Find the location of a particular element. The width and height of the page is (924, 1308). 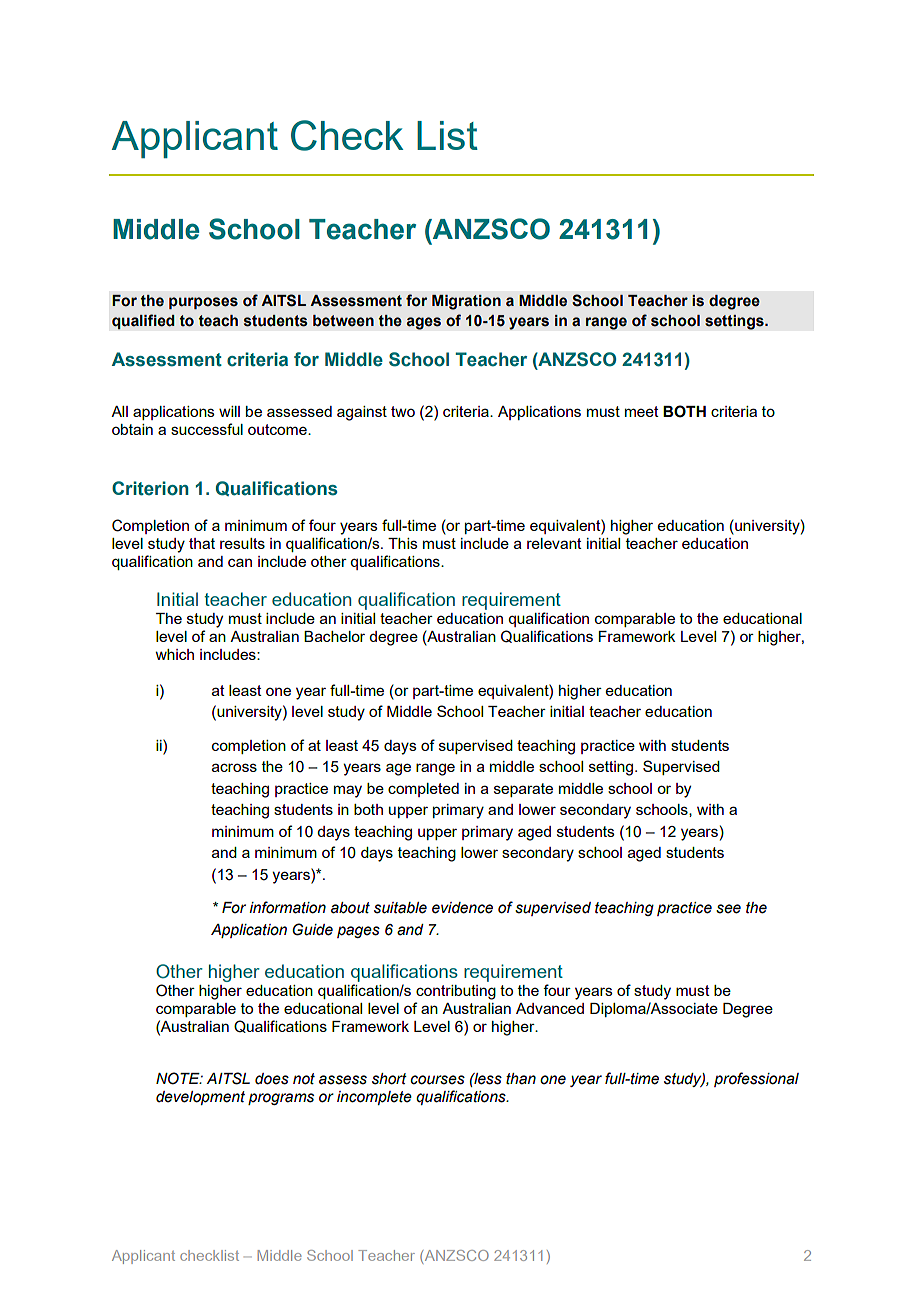

that is located at coordinates (202, 543).
